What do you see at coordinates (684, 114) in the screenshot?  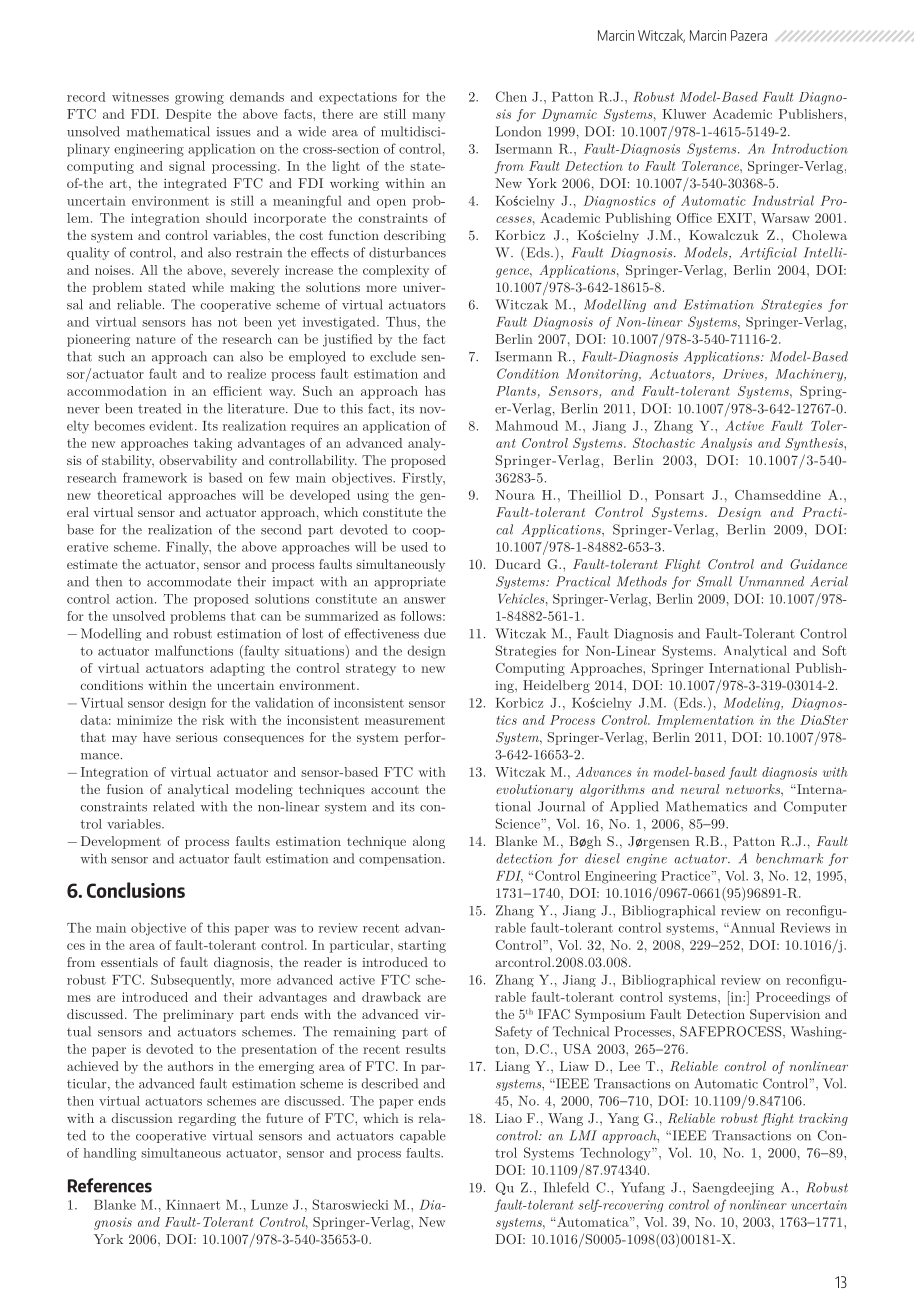 I see `Kluwer` at bounding box center [684, 114].
